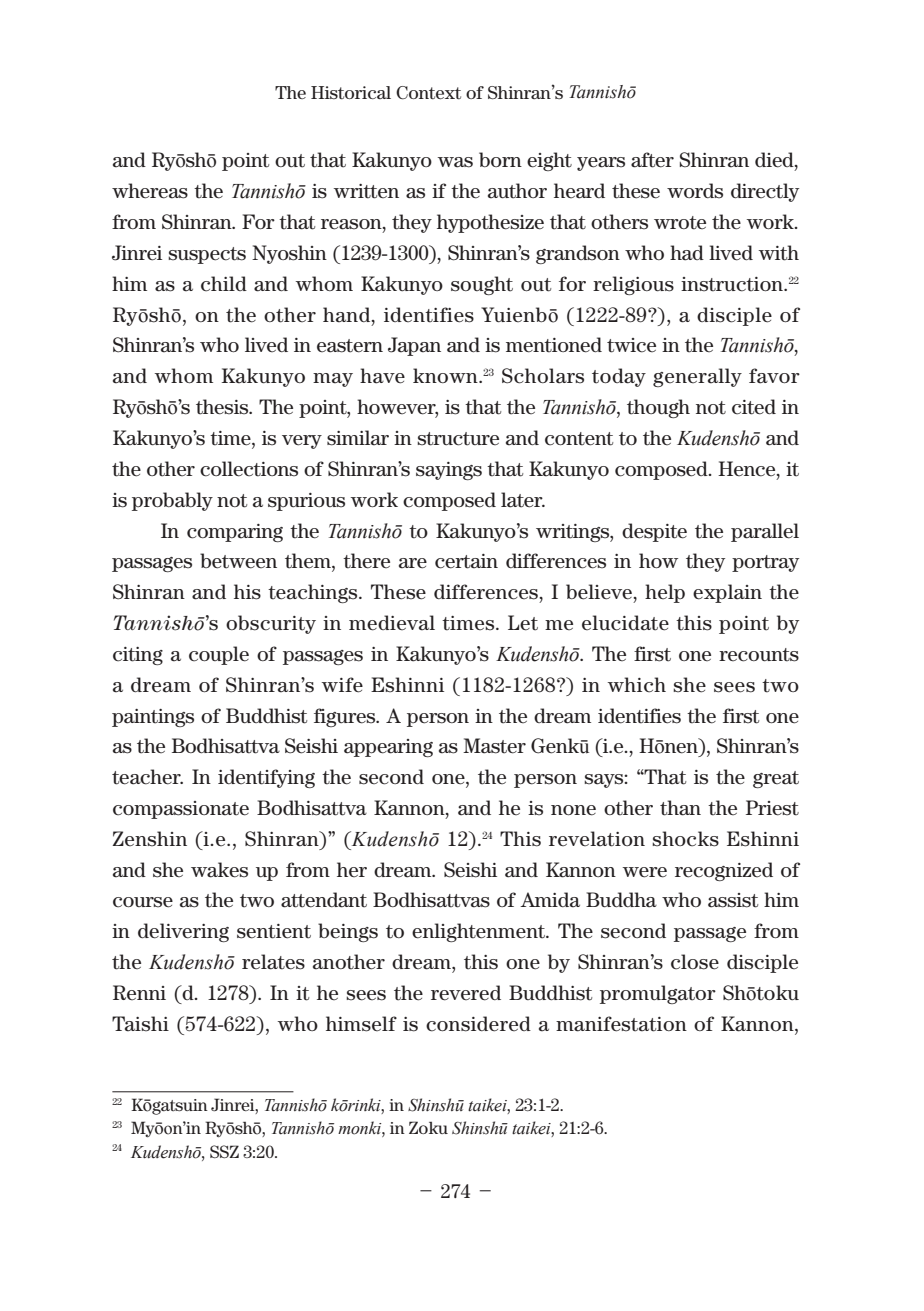 Image resolution: width=924 pixels, height=1311 pixels. Describe the element at coordinates (150, 191) in the screenshot. I see `whereas` at that location.
